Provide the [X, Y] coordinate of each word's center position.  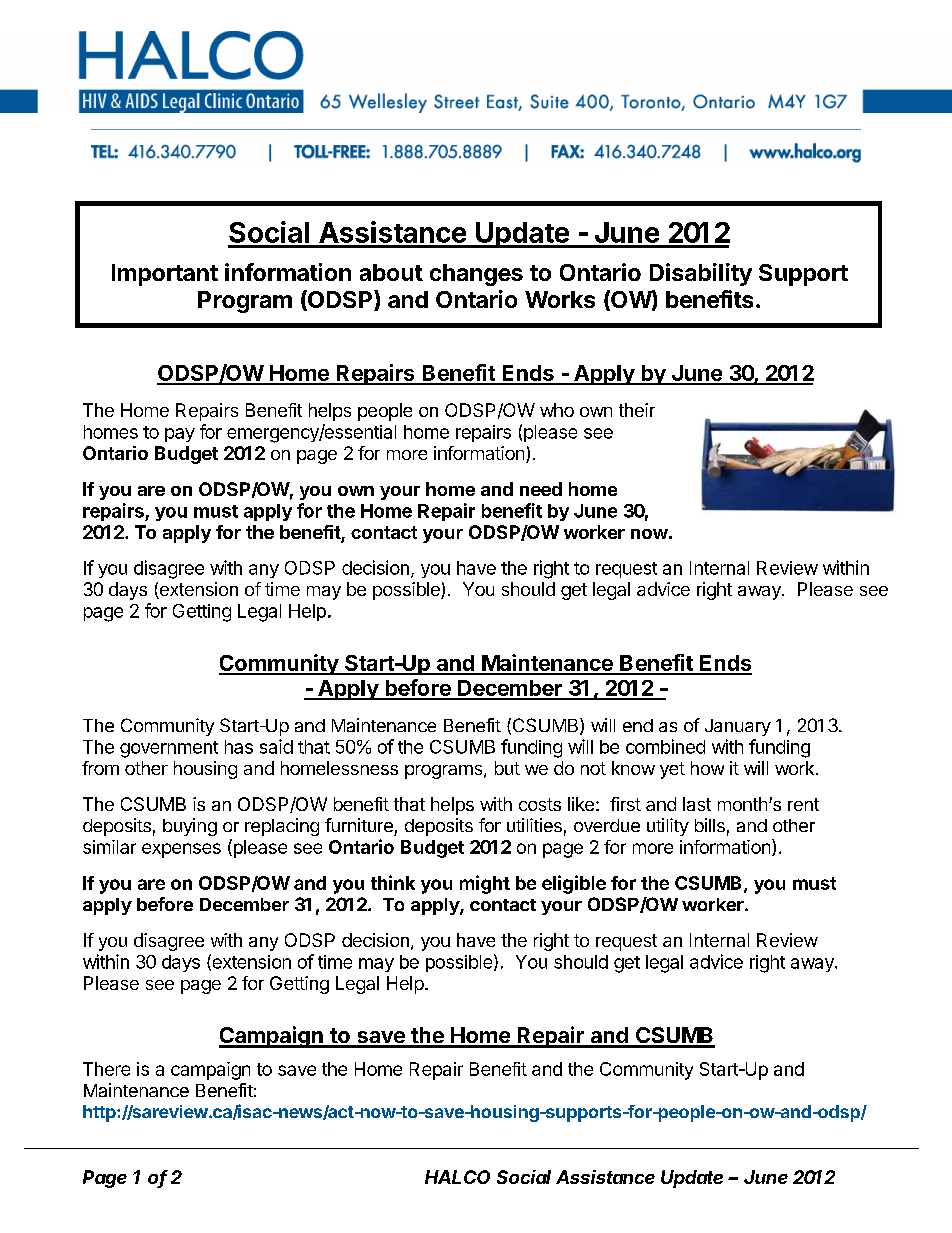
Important [165, 275]
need [541, 489]
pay [180, 435]
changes [476, 275]
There [106, 1069]
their [637, 410]
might [485, 884]
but [507, 768]
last [697, 804]
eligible [574, 884]
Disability [701, 274]
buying [190, 827]
